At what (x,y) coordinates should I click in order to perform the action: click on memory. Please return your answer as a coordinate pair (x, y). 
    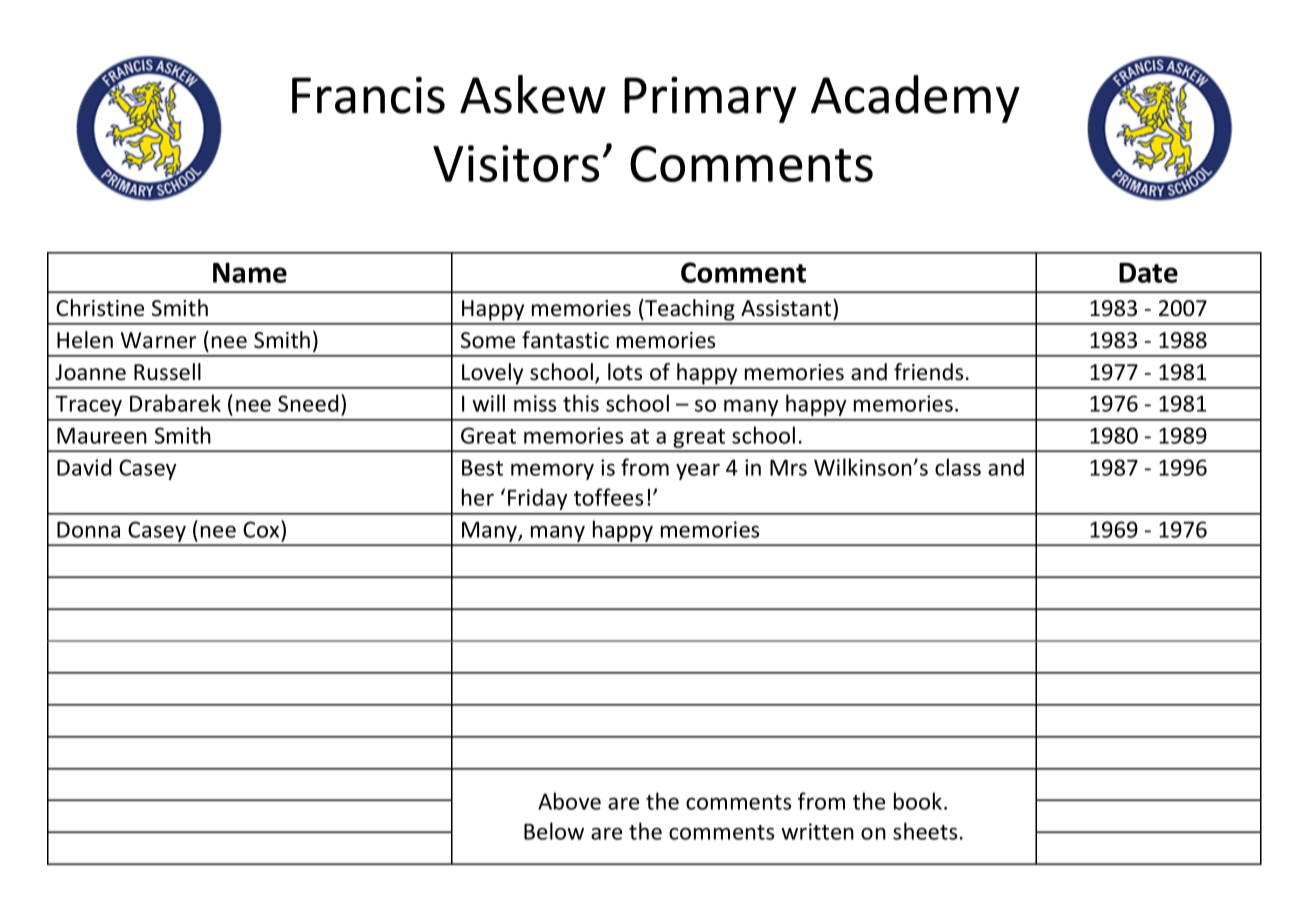
    Looking at the image, I should click on (552, 471).
